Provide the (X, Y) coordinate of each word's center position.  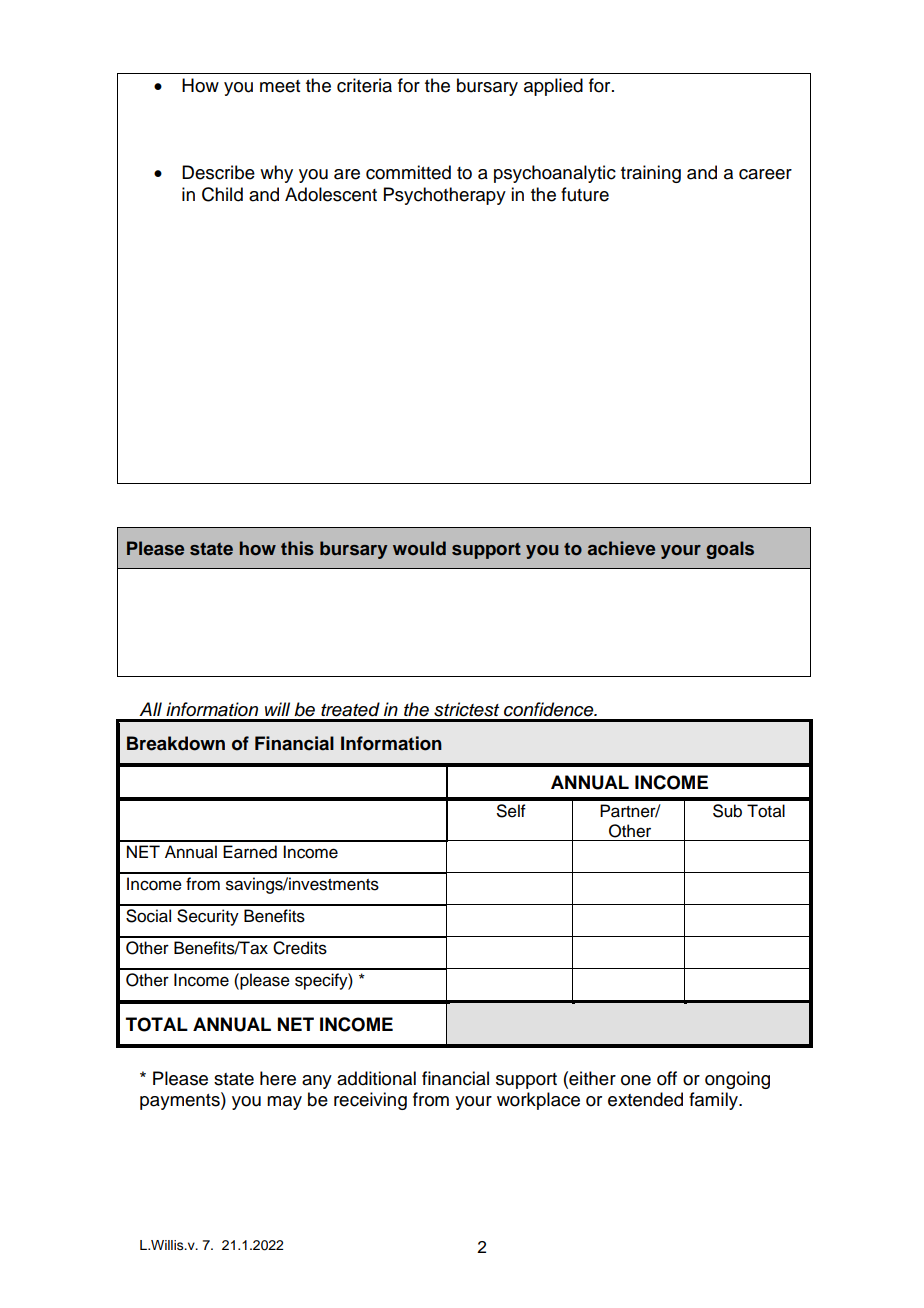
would (419, 548)
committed (408, 172)
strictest (466, 709)
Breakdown (176, 743)
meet (280, 86)
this (297, 548)
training (651, 174)
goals (730, 550)
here (278, 1078)
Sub (727, 811)
